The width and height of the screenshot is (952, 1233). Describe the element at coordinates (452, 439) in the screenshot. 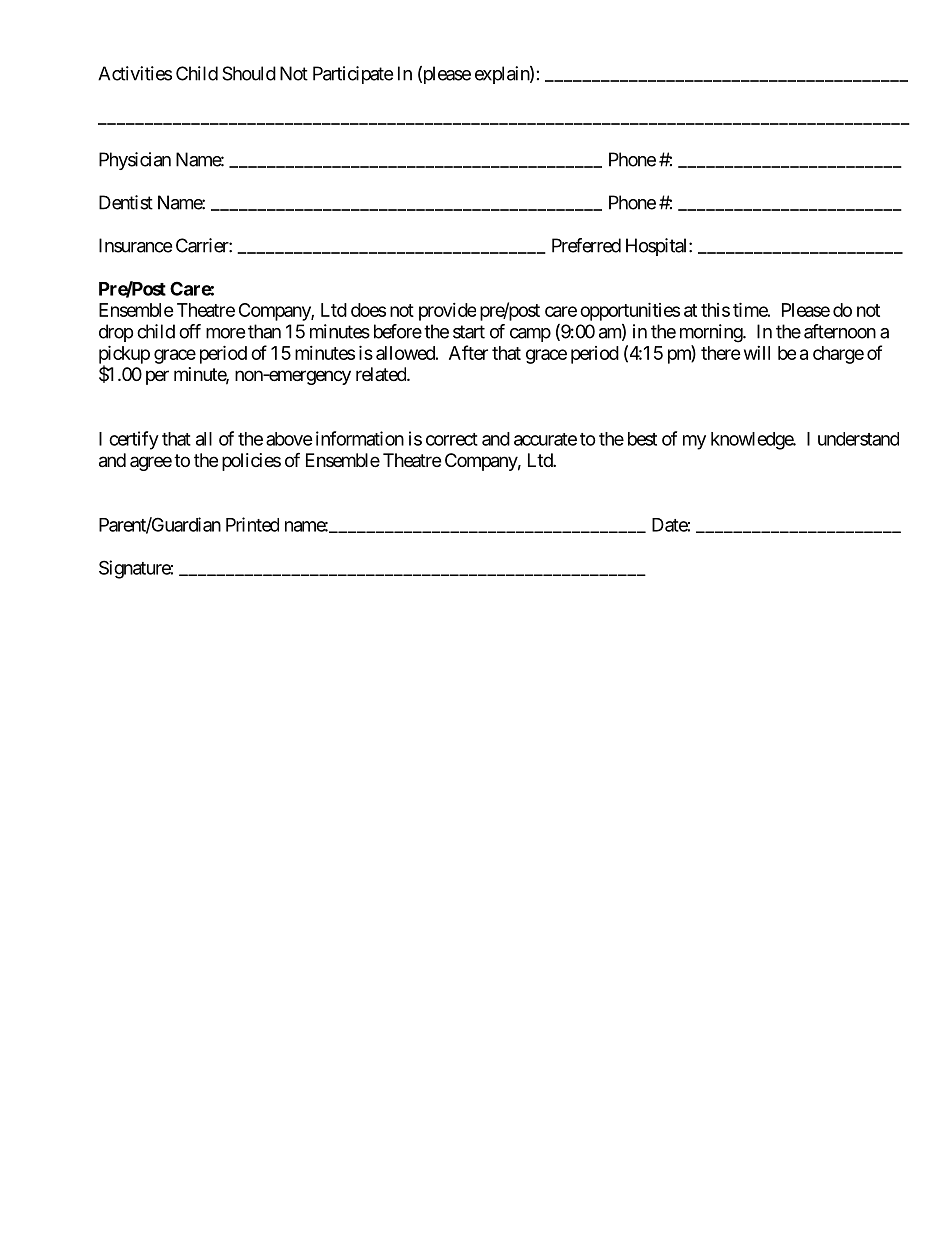

I see `correct` at that location.
